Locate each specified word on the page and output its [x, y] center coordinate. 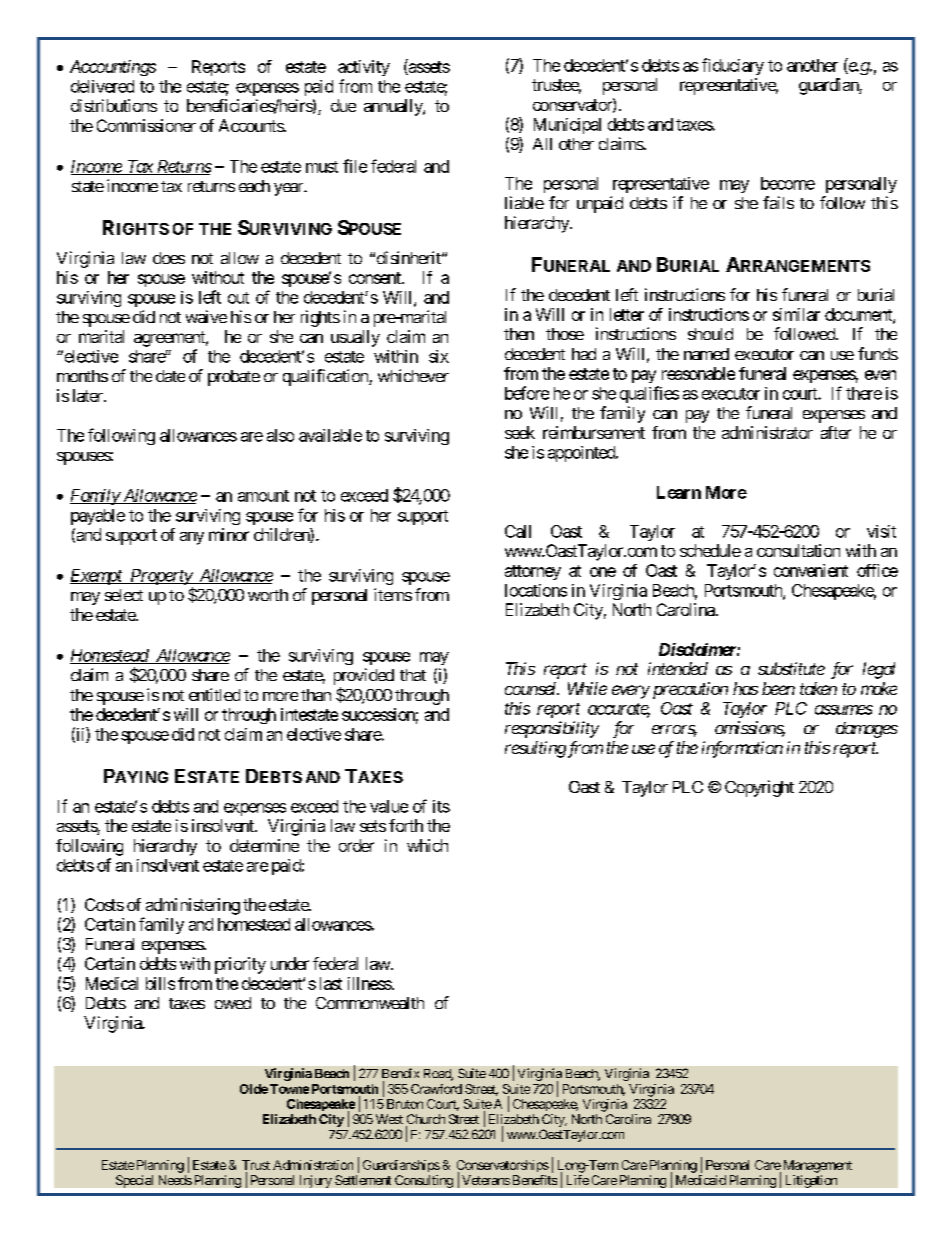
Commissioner [146, 125]
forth [406, 825]
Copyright [759, 788]
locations [536, 590]
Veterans [486, 1180]
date [170, 376]
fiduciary [733, 66]
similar [796, 314]
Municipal [567, 126]
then [519, 334]
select [124, 595]
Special [134, 1181]
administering [193, 906]
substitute [791, 668]
